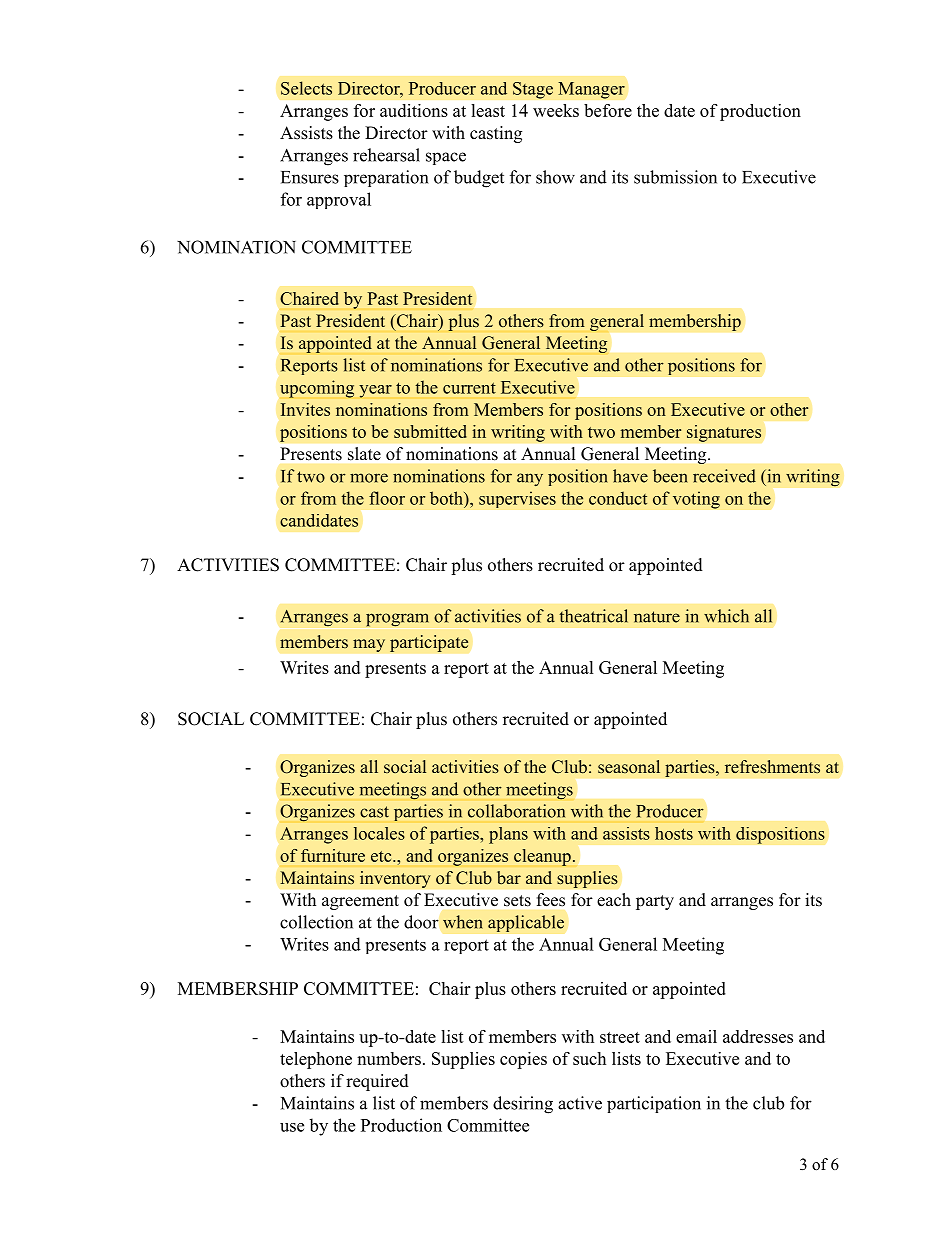  Describe the element at coordinates (675, 177) in the screenshot. I see `submission` at that location.
